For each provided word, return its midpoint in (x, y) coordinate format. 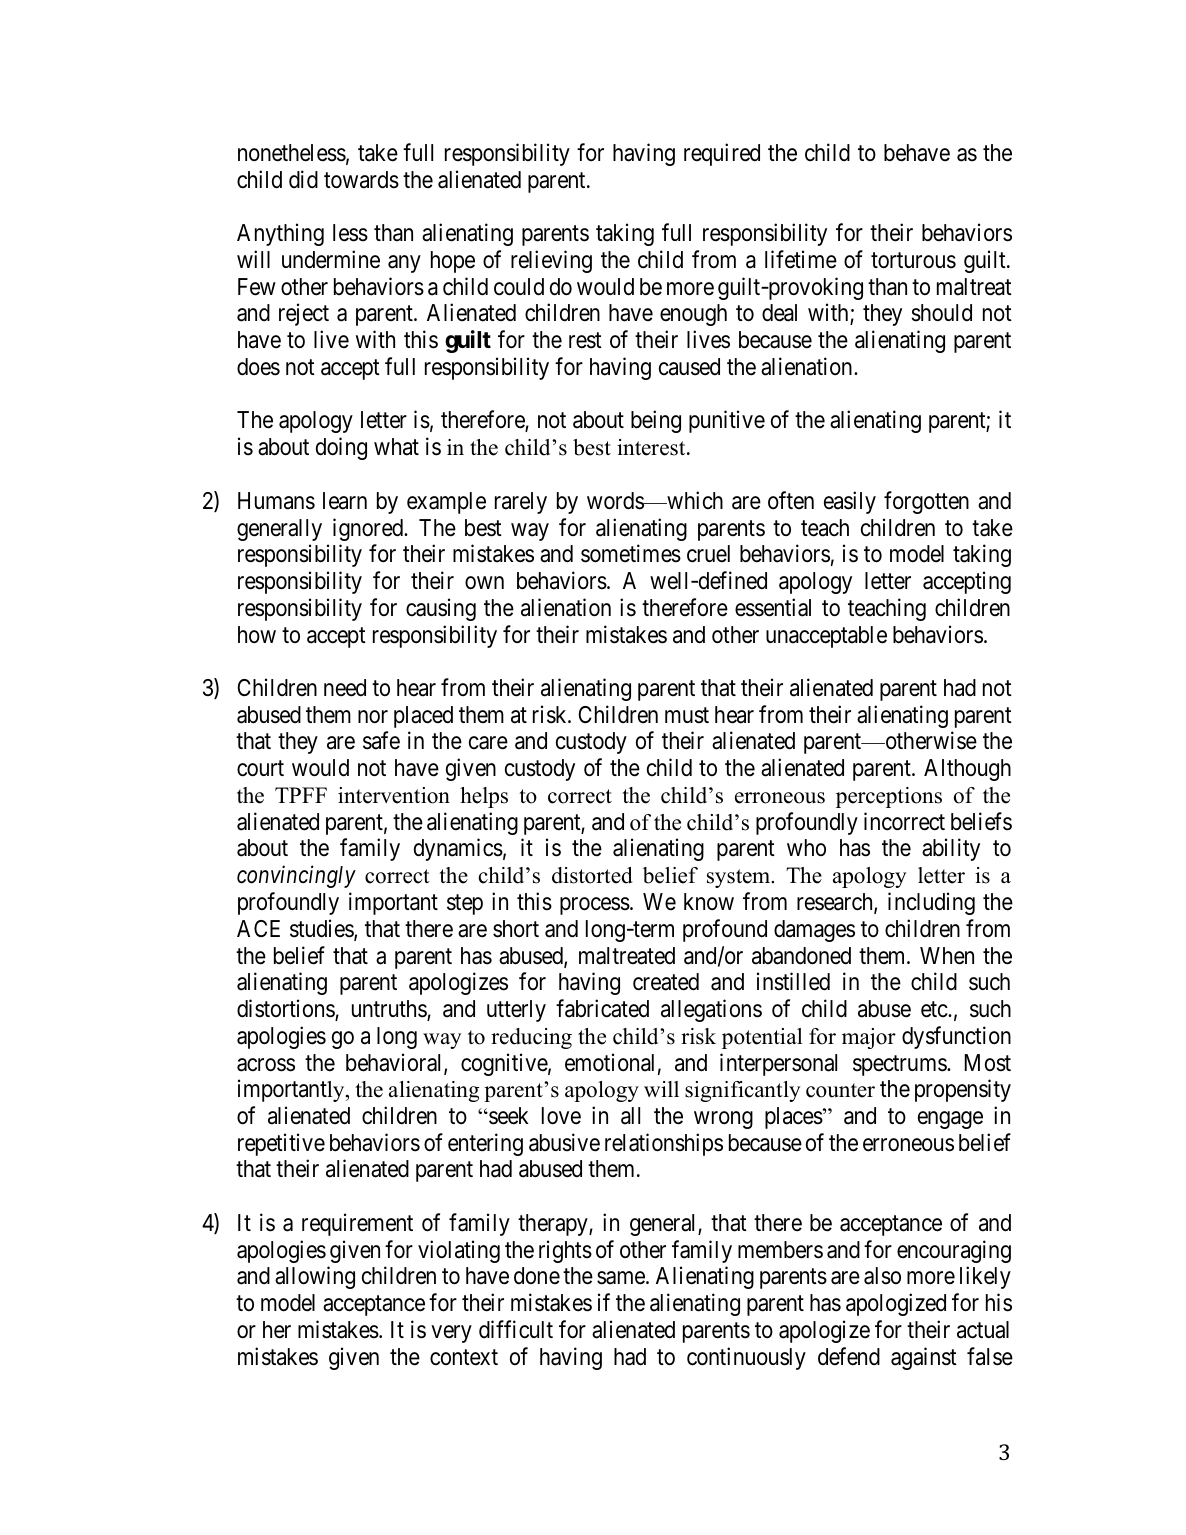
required (722, 154)
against (924, 1358)
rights (565, 1251)
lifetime (801, 259)
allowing (315, 1278)
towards (361, 180)
